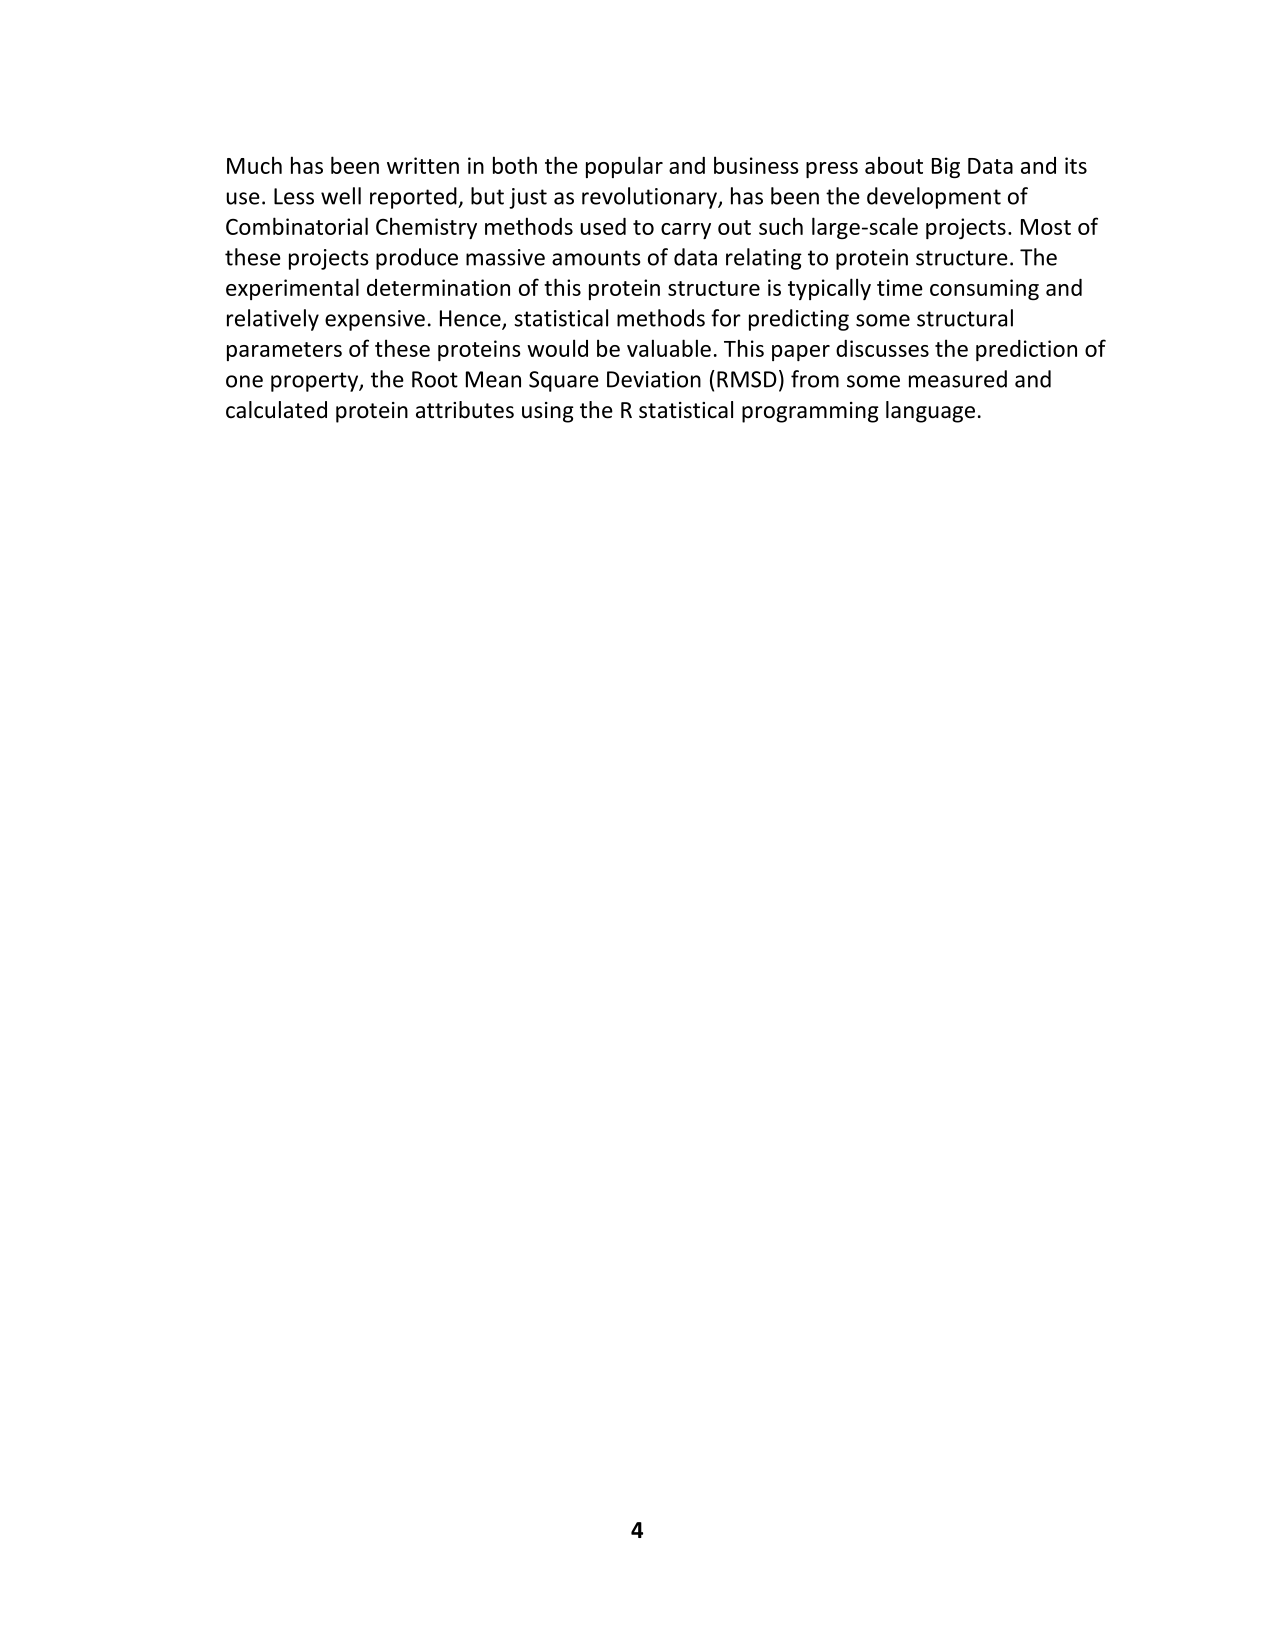  What do you see at coordinates (417, 259) in the screenshot?
I see `produce` at bounding box center [417, 259].
